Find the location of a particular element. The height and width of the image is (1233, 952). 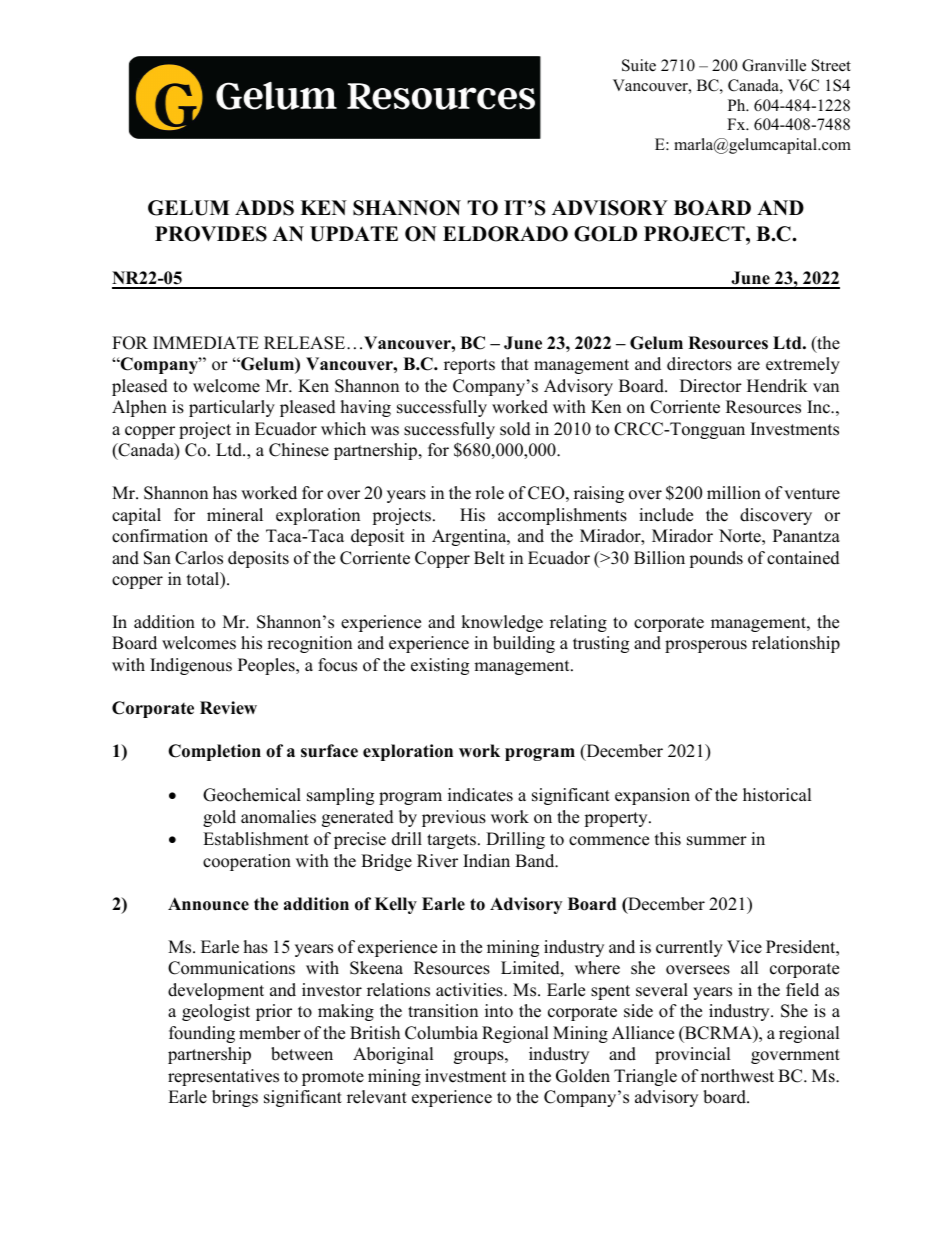

mineral is located at coordinates (235, 515).
